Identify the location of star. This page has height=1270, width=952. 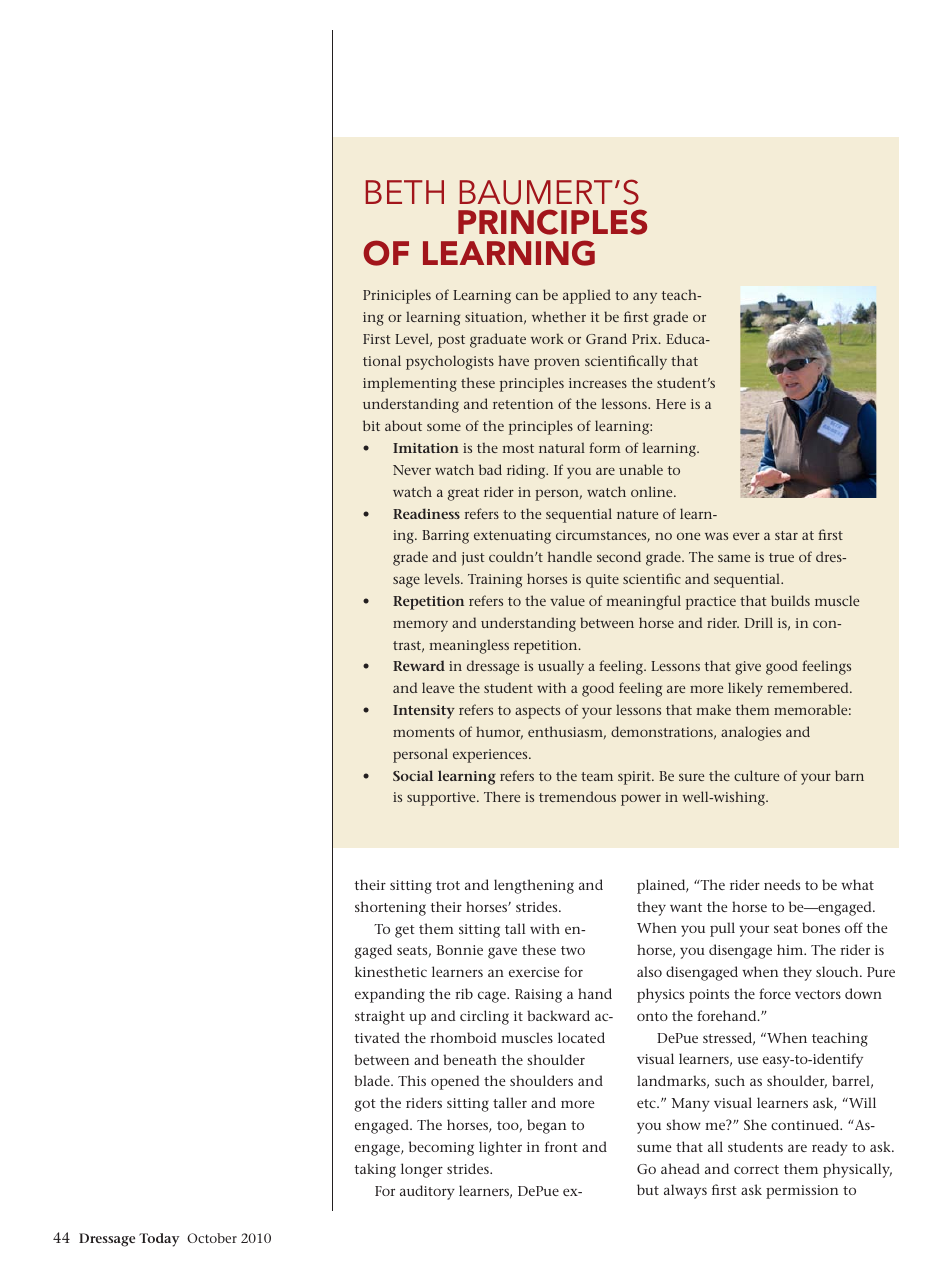
(786, 535).
